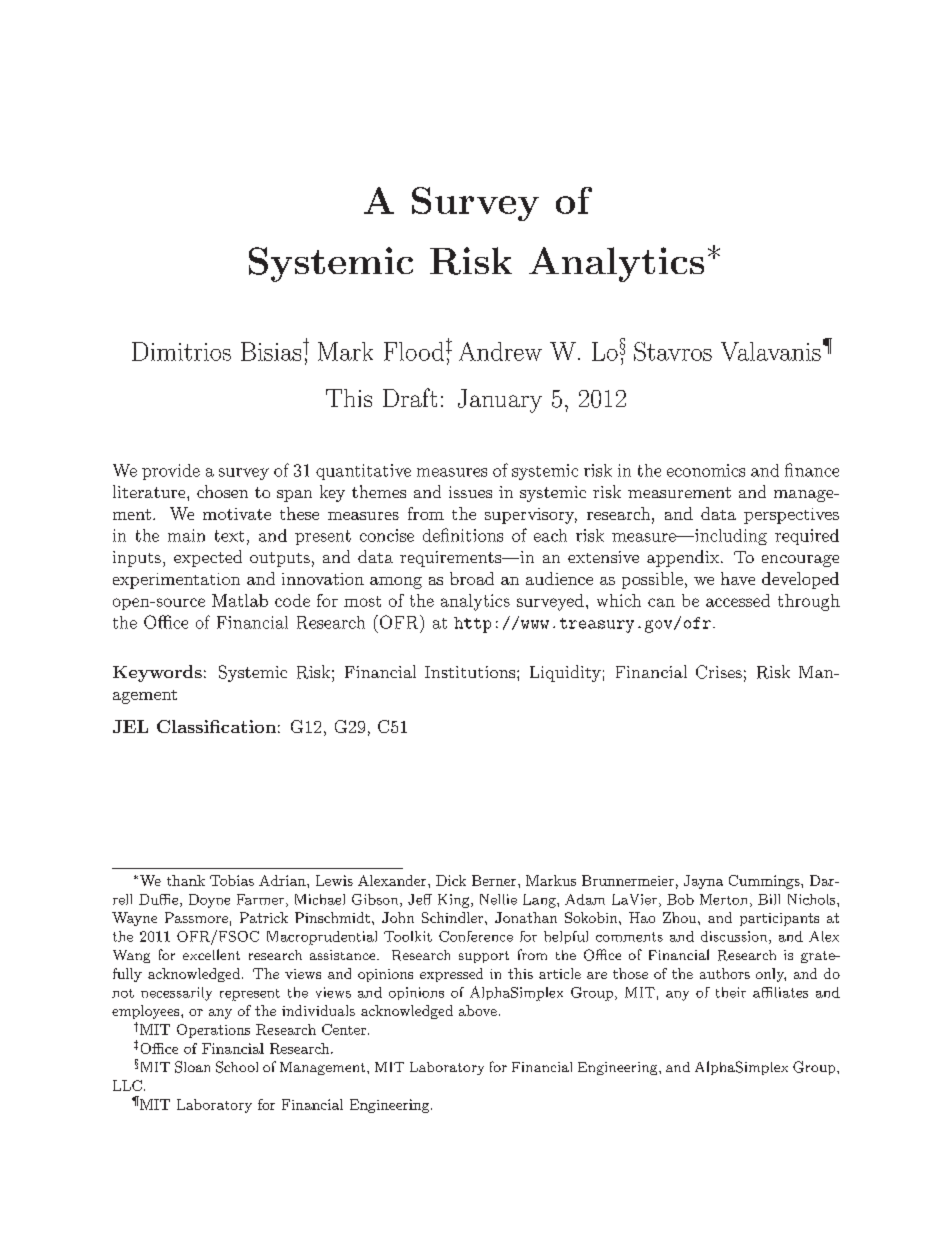  Describe the element at coordinates (731, 992) in the document. I see `their` at that location.
